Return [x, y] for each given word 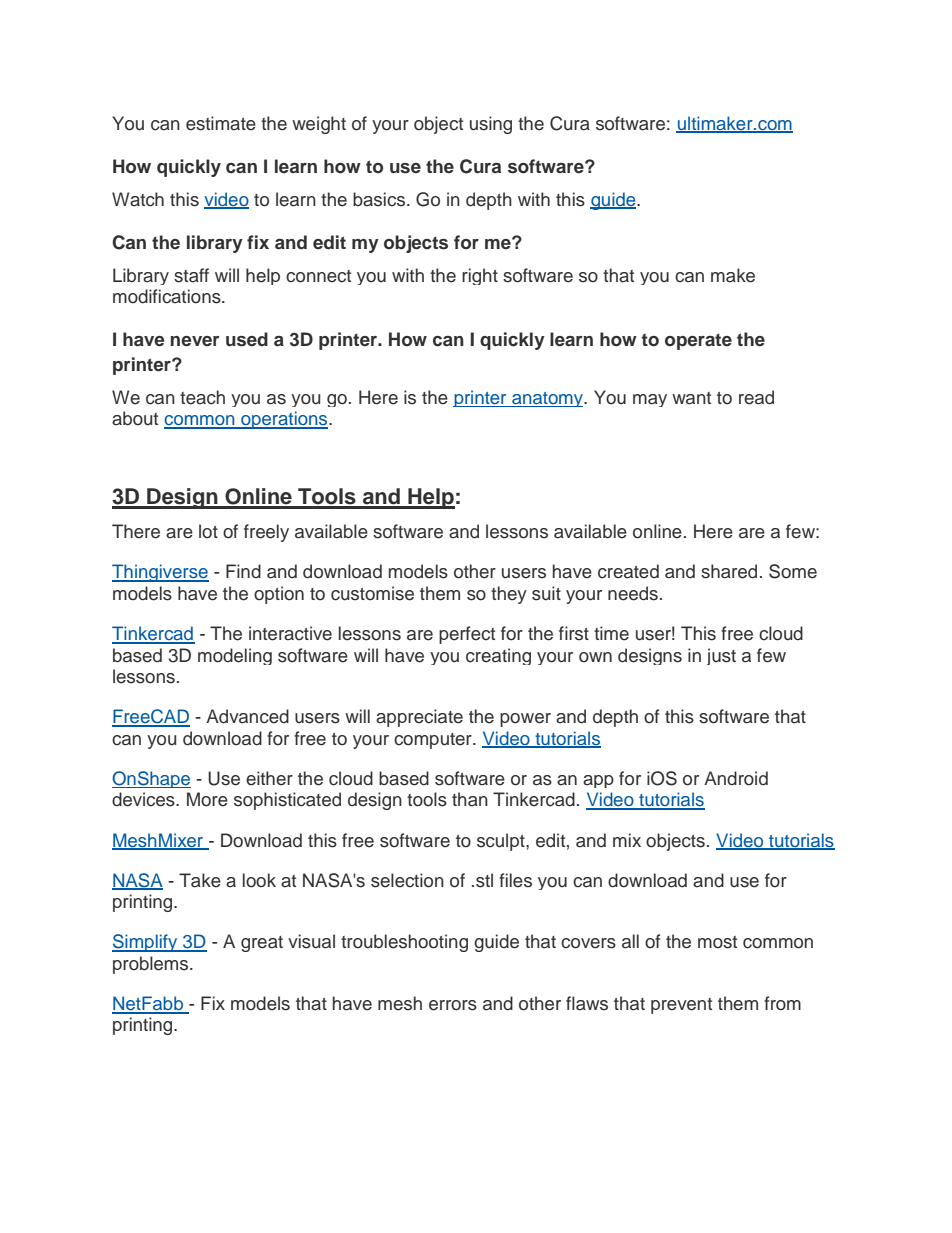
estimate [221, 123]
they [509, 595]
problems [152, 965]
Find [243, 571]
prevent [681, 1006]
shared [729, 571]
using [491, 125]
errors [453, 1005]
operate [698, 341]
